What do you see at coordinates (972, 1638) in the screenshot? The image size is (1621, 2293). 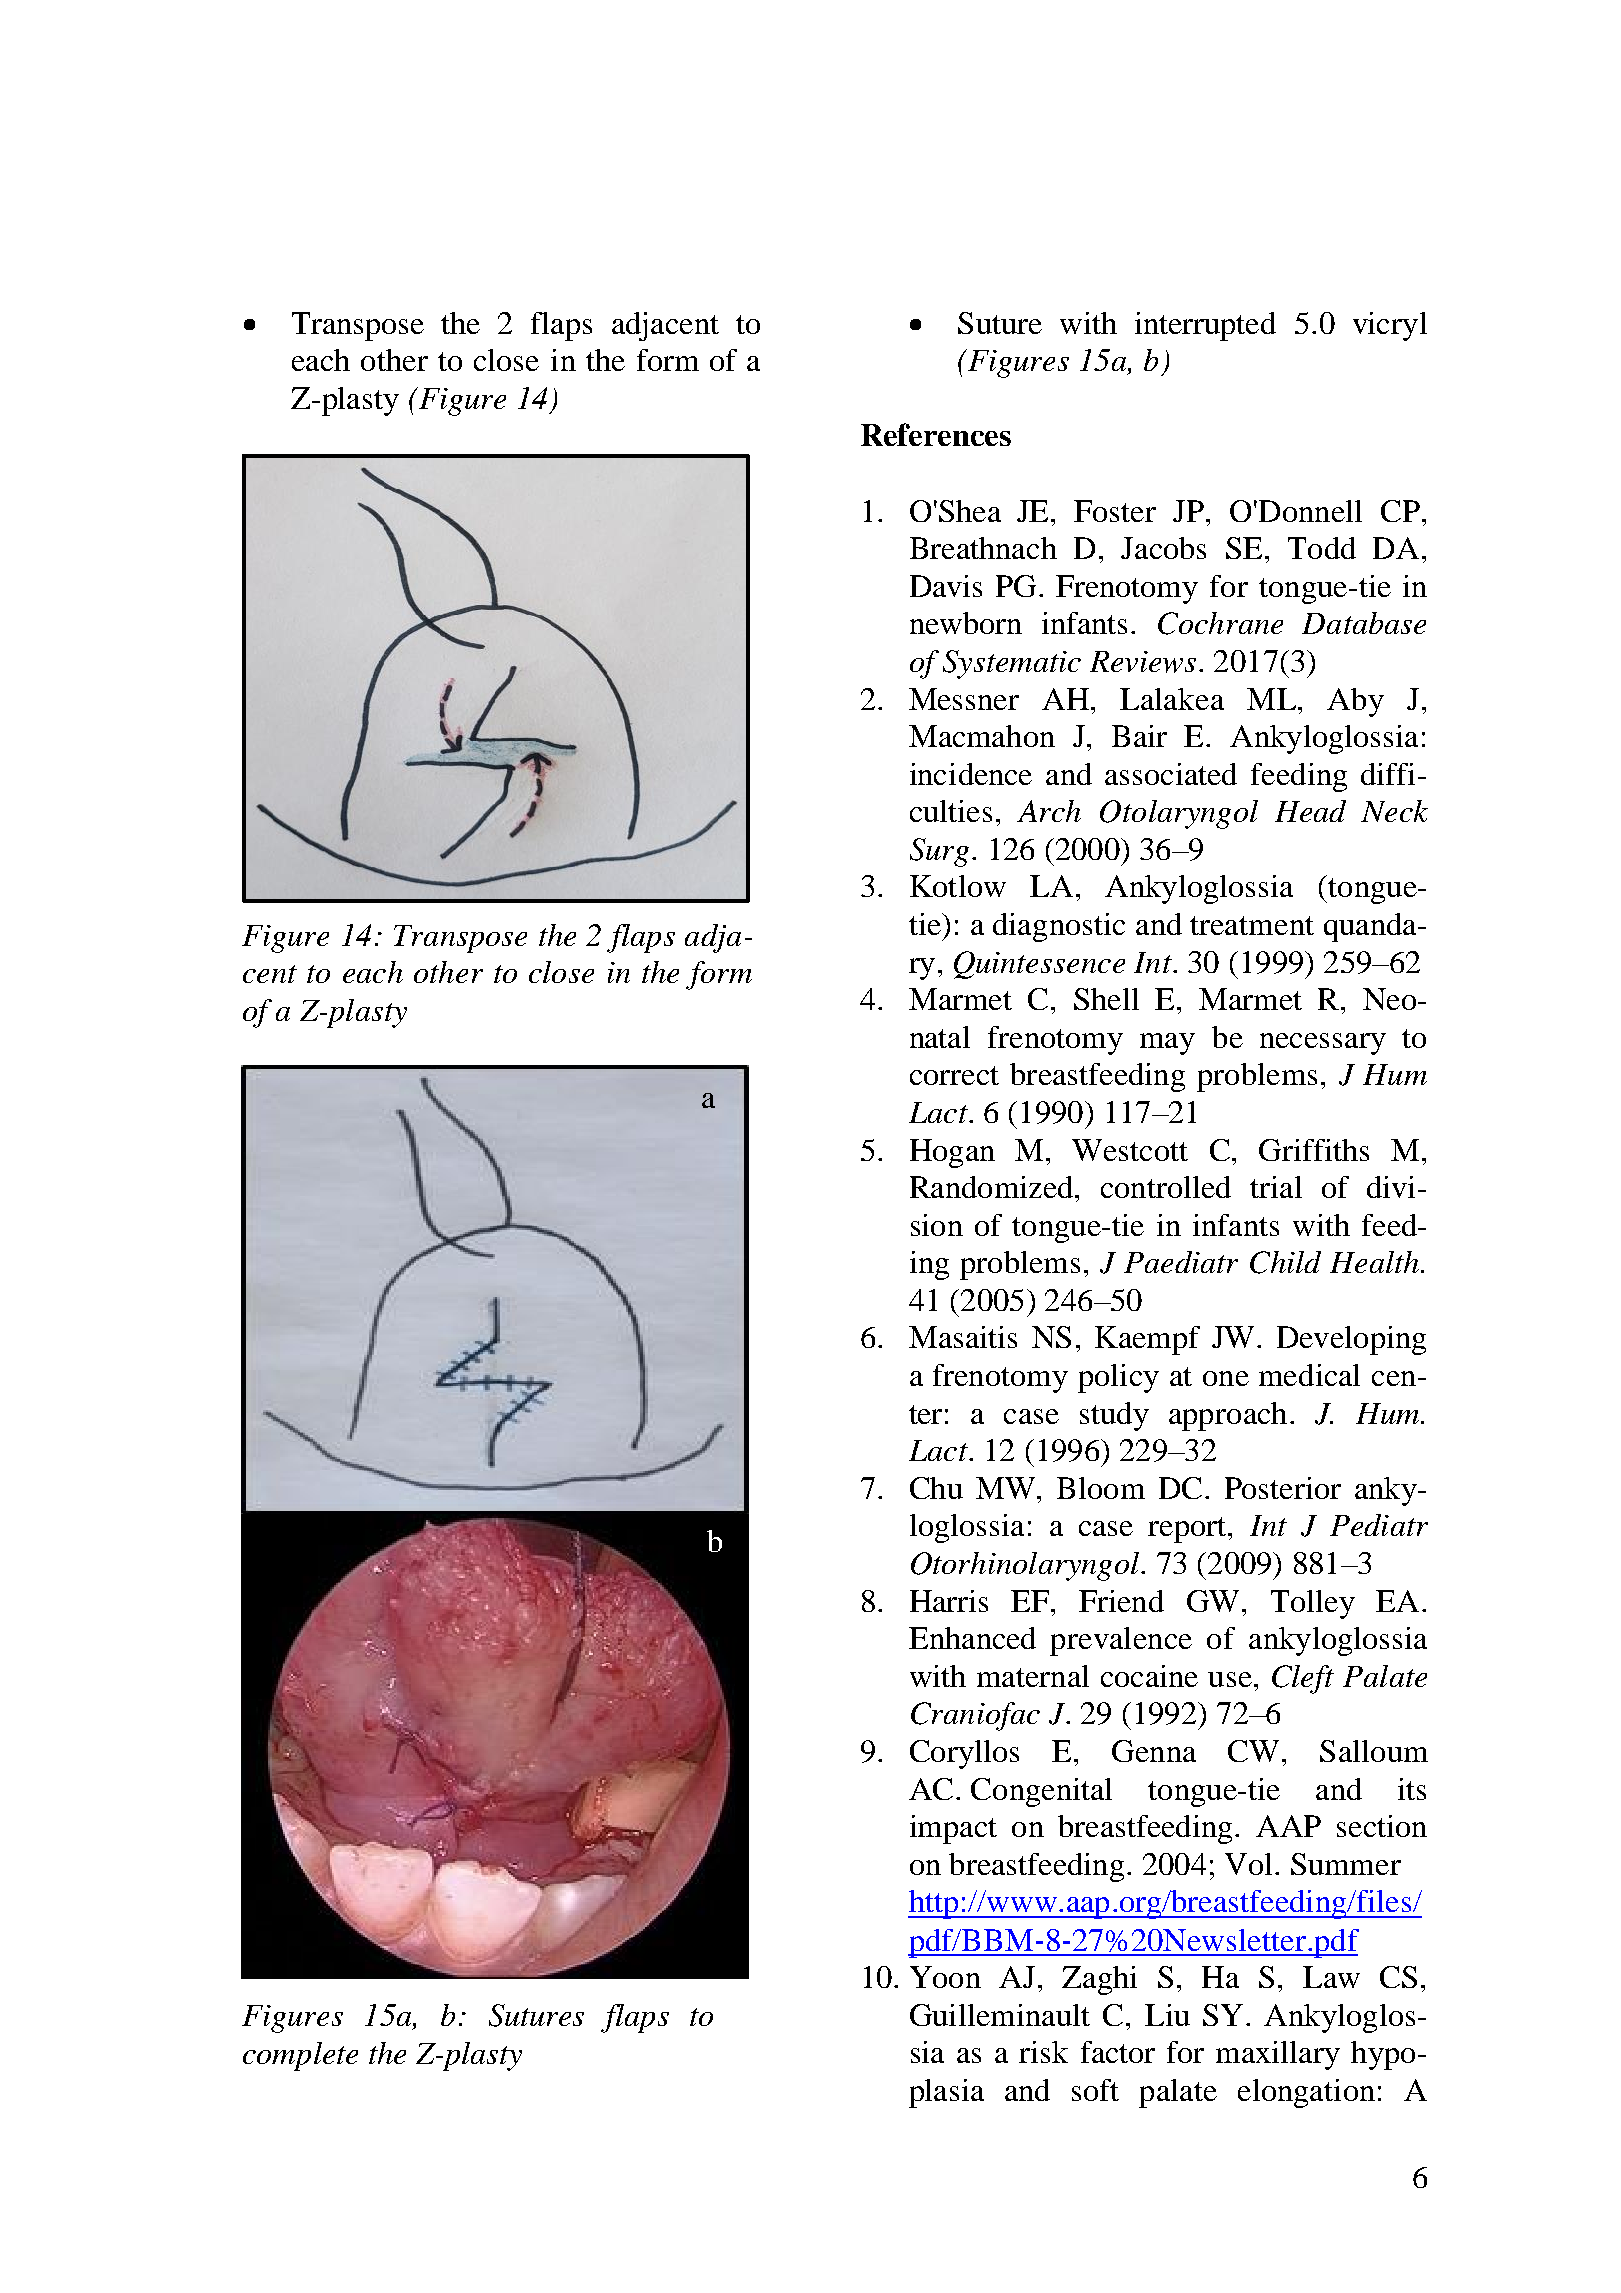 I see `Enhanced` at bounding box center [972, 1638].
